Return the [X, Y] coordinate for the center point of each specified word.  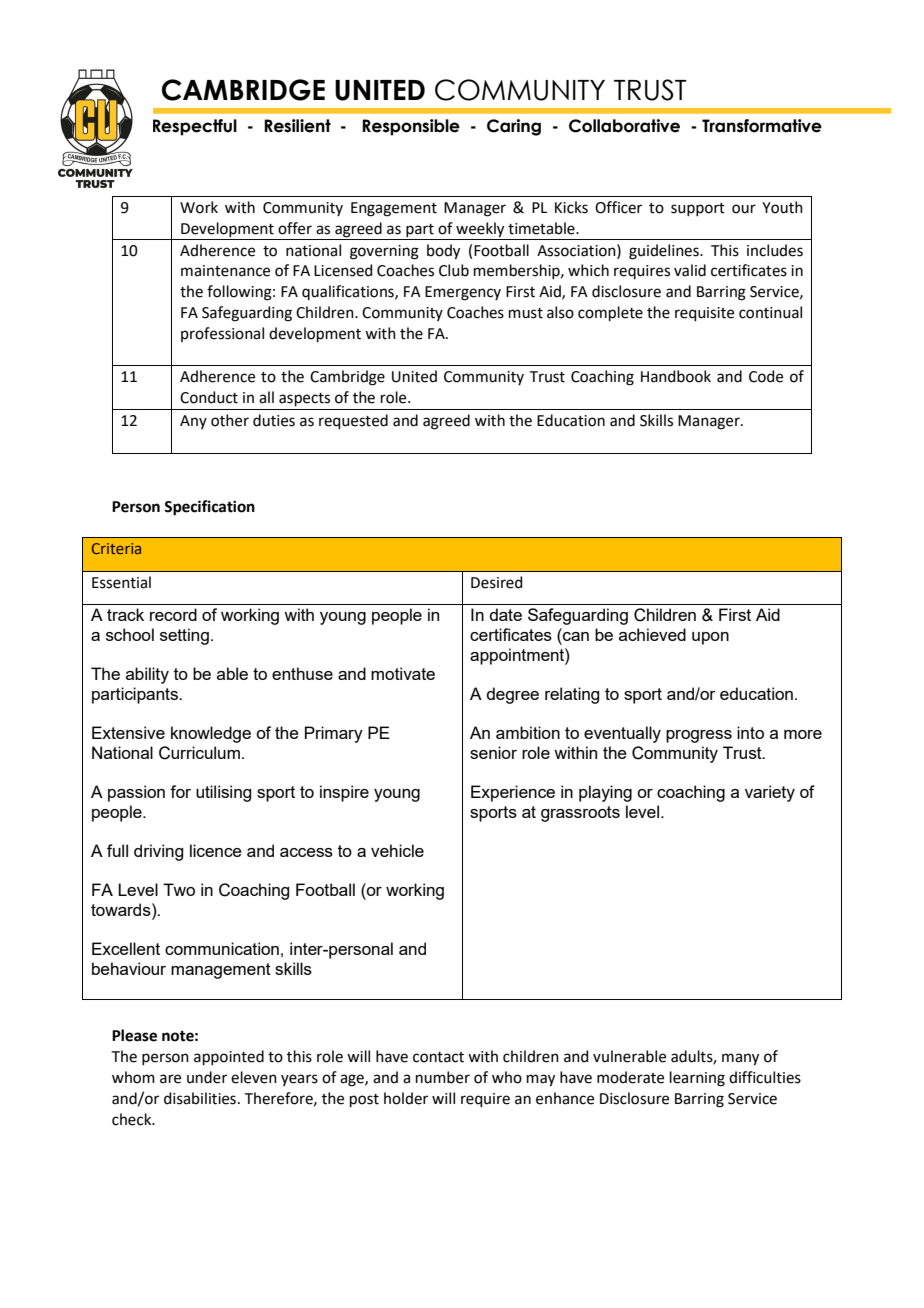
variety [770, 793]
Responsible [411, 127]
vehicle [397, 850]
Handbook [676, 376]
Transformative [762, 126]
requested [353, 421]
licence [216, 850]
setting [184, 636]
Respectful [195, 127]
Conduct [209, 397]
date [505, 614]
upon [710, 638]
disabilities [200, 1098]
